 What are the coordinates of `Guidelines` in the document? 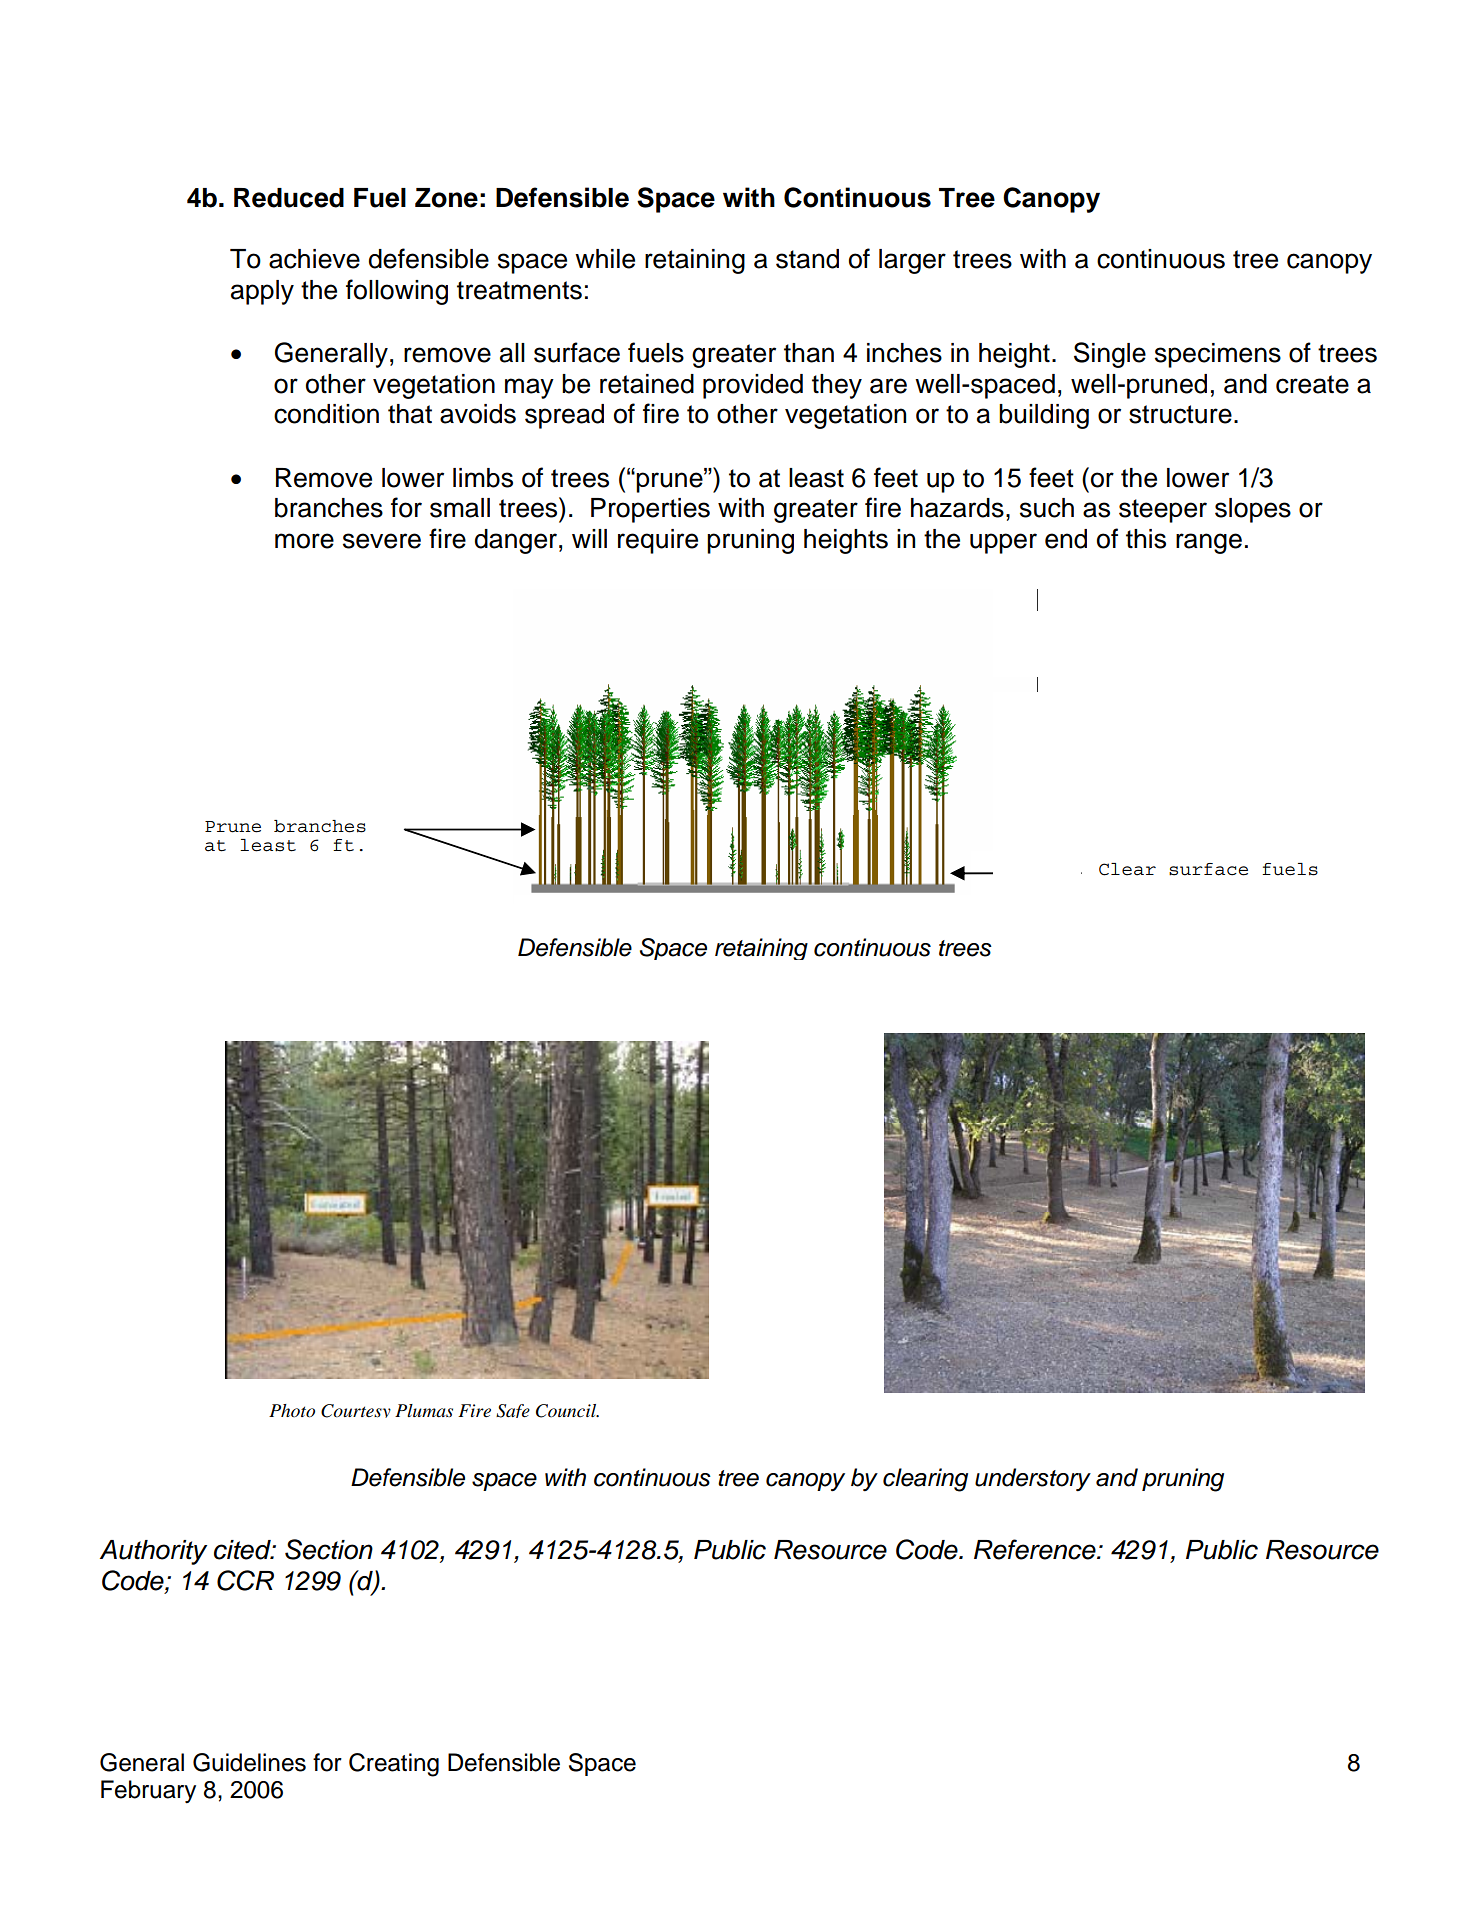 It's located at (249, 1762).
